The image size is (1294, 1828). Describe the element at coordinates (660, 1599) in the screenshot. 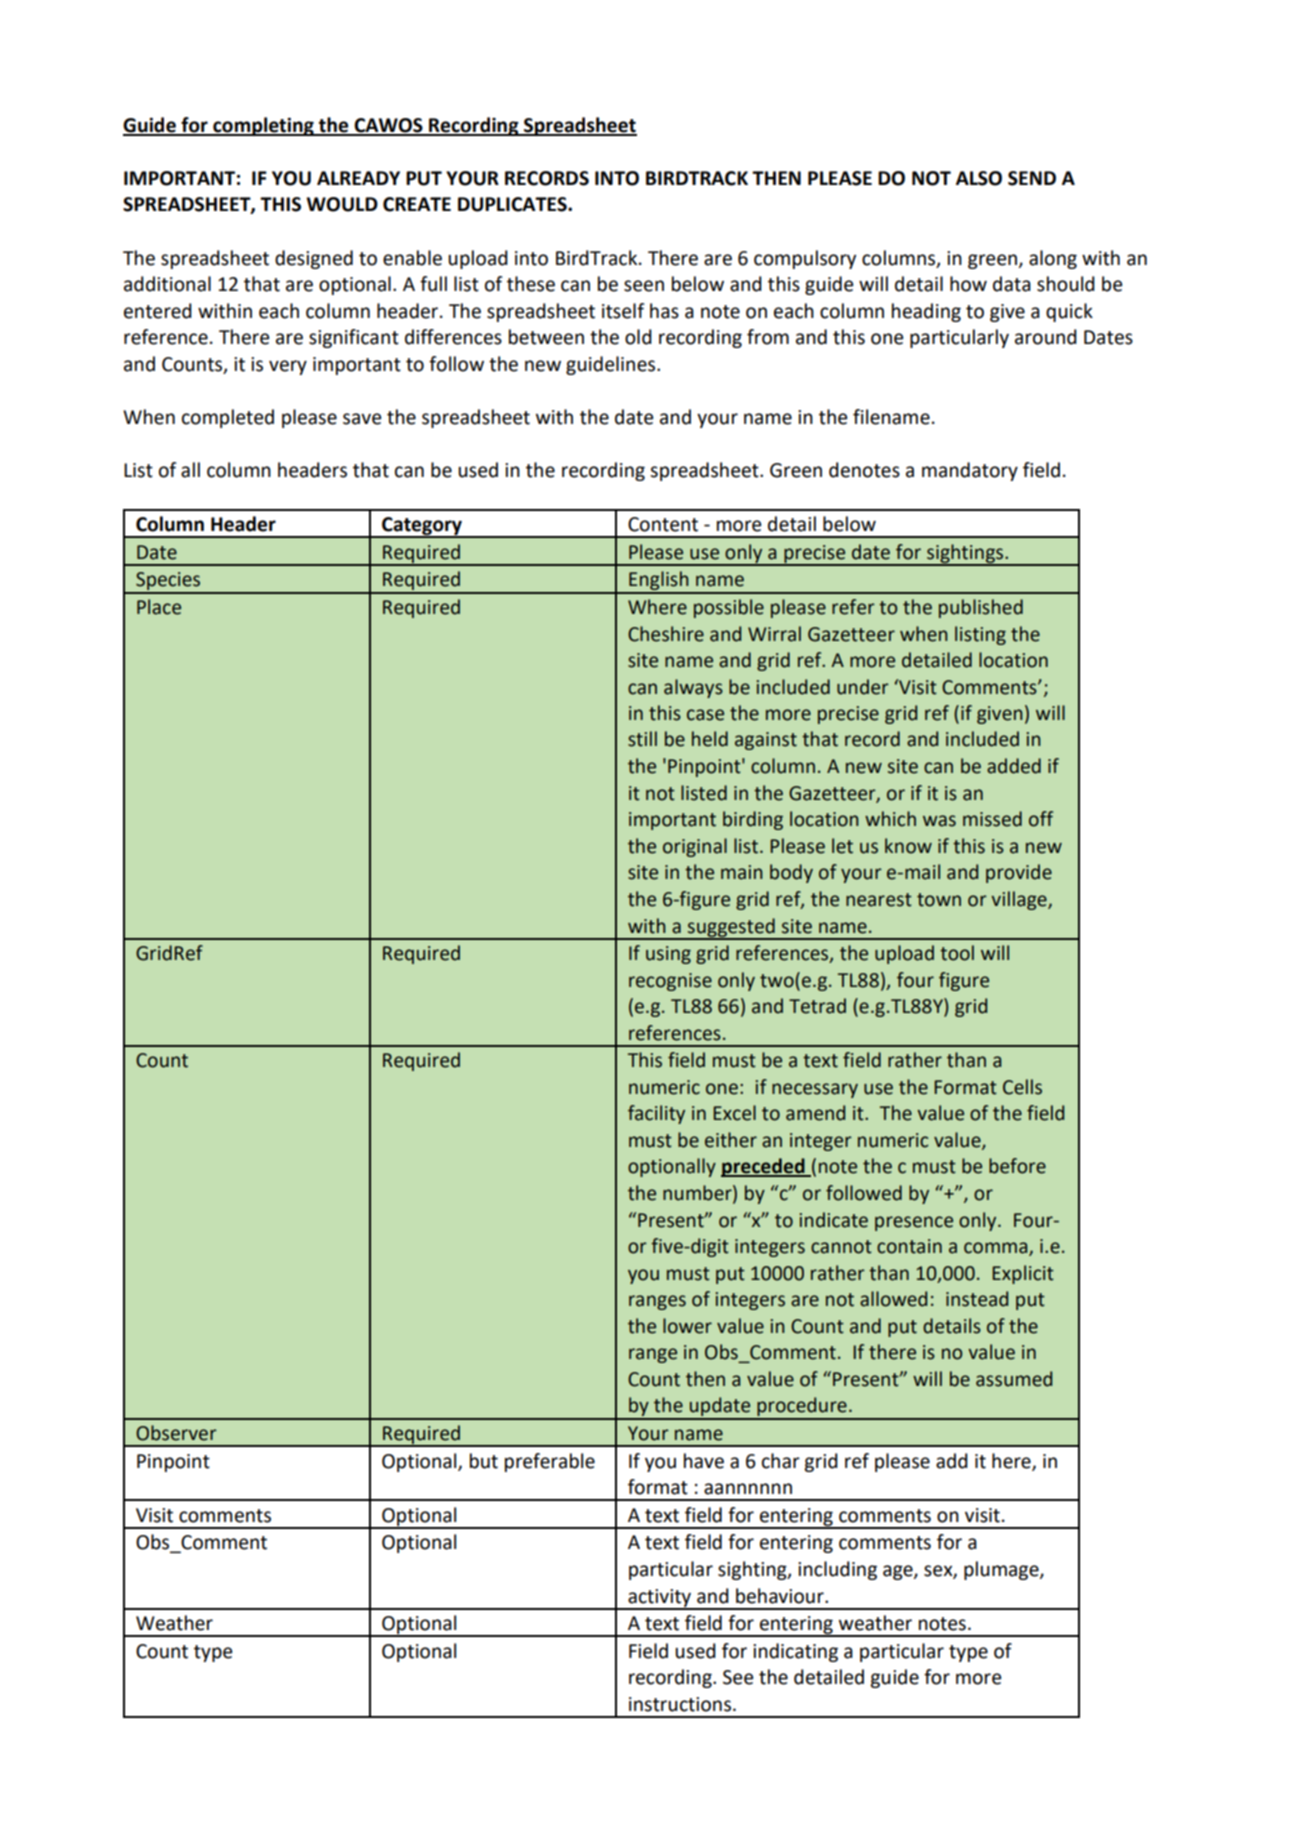

I see `activity` at that location.
